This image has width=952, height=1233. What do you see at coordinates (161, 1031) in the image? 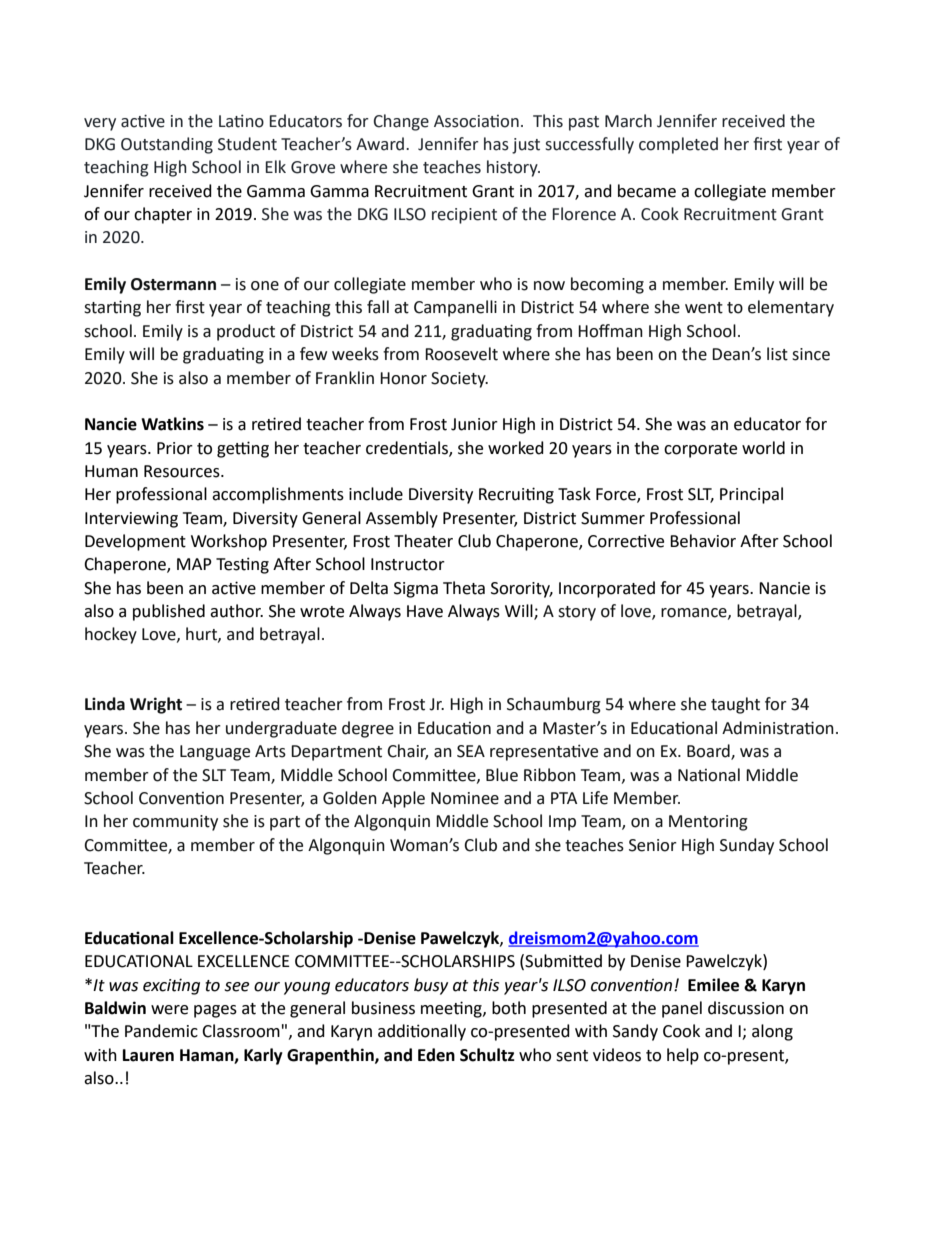
I see `Pandemic` at bounding box center [161, 1031].
